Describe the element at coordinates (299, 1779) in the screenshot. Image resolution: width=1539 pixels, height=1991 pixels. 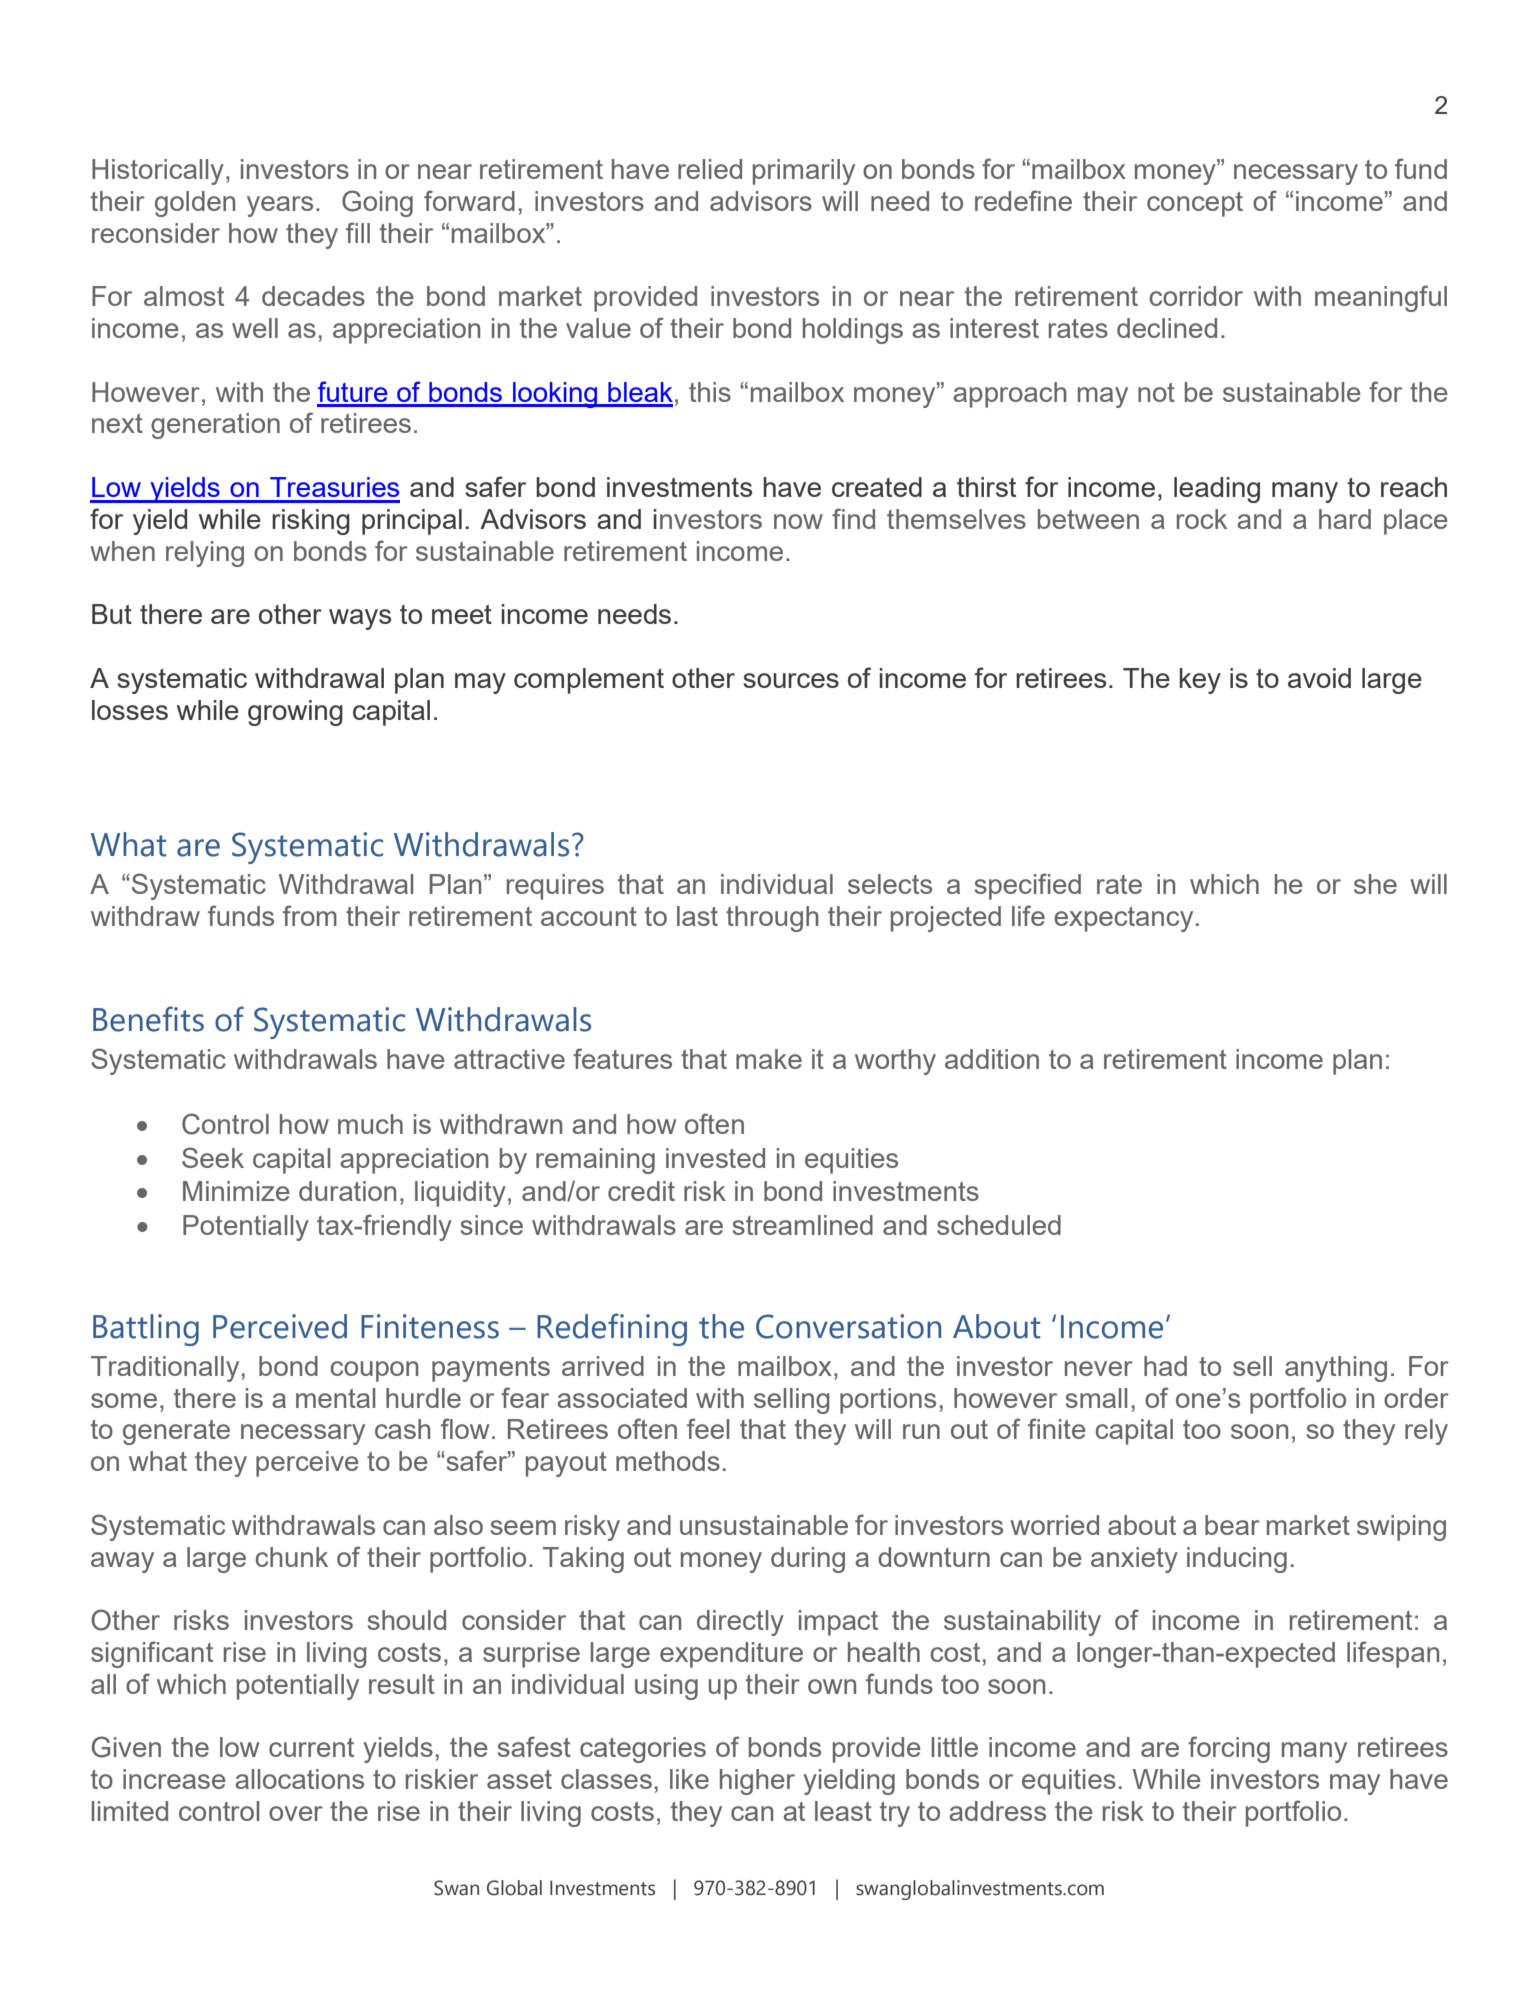
I see `allocations` at that location.
